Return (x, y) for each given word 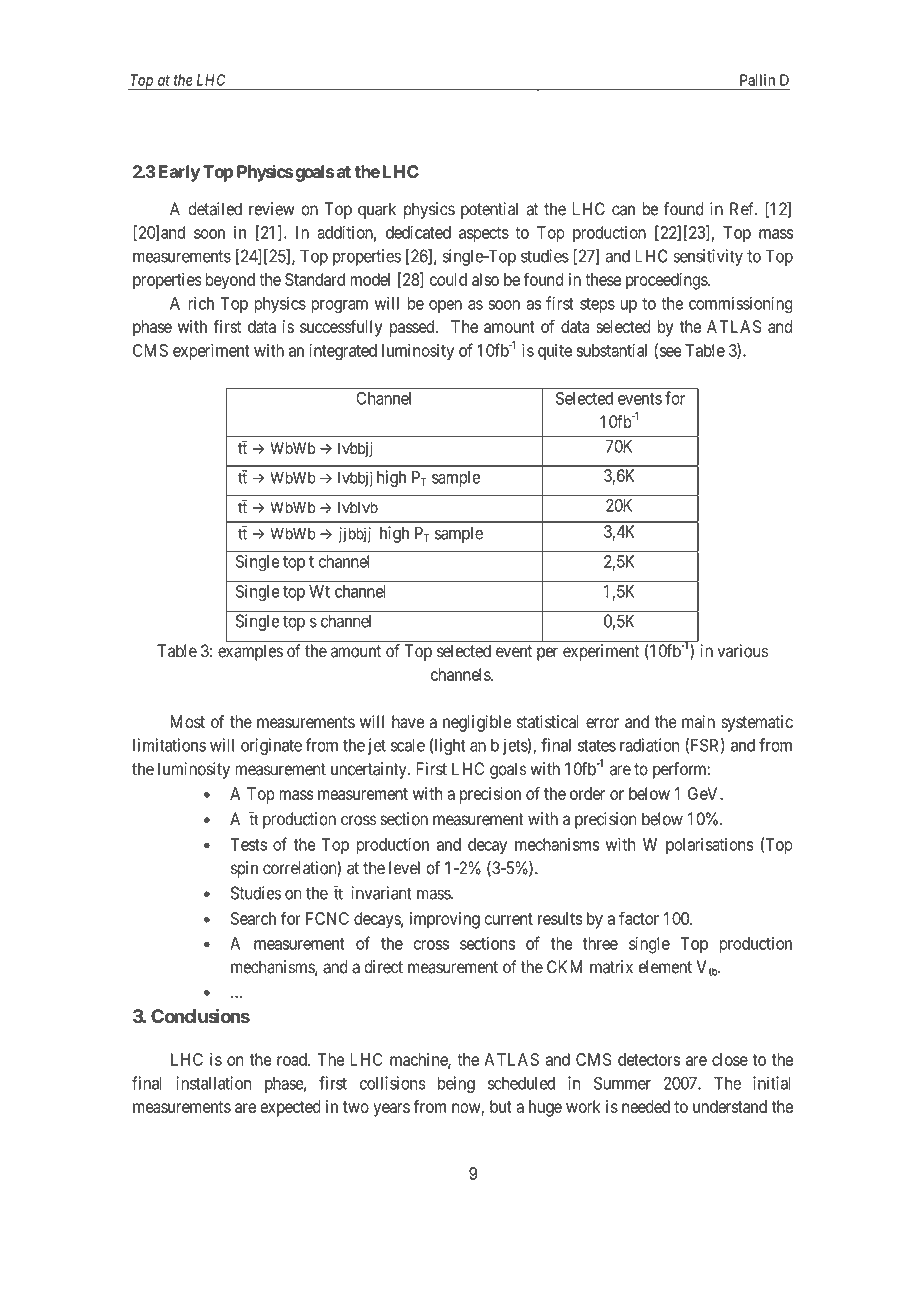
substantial (612, 350)
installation (213, 1083)
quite (555, 352)
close (730, 1059)
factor (639, 918)
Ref (743, 209)
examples (250, 652)
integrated (343, 352)
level (404, 868)
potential (489, 210)
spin (244, 869)
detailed (215, 209)
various (742, 651)
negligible (477, 723)
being (456, 1084)
